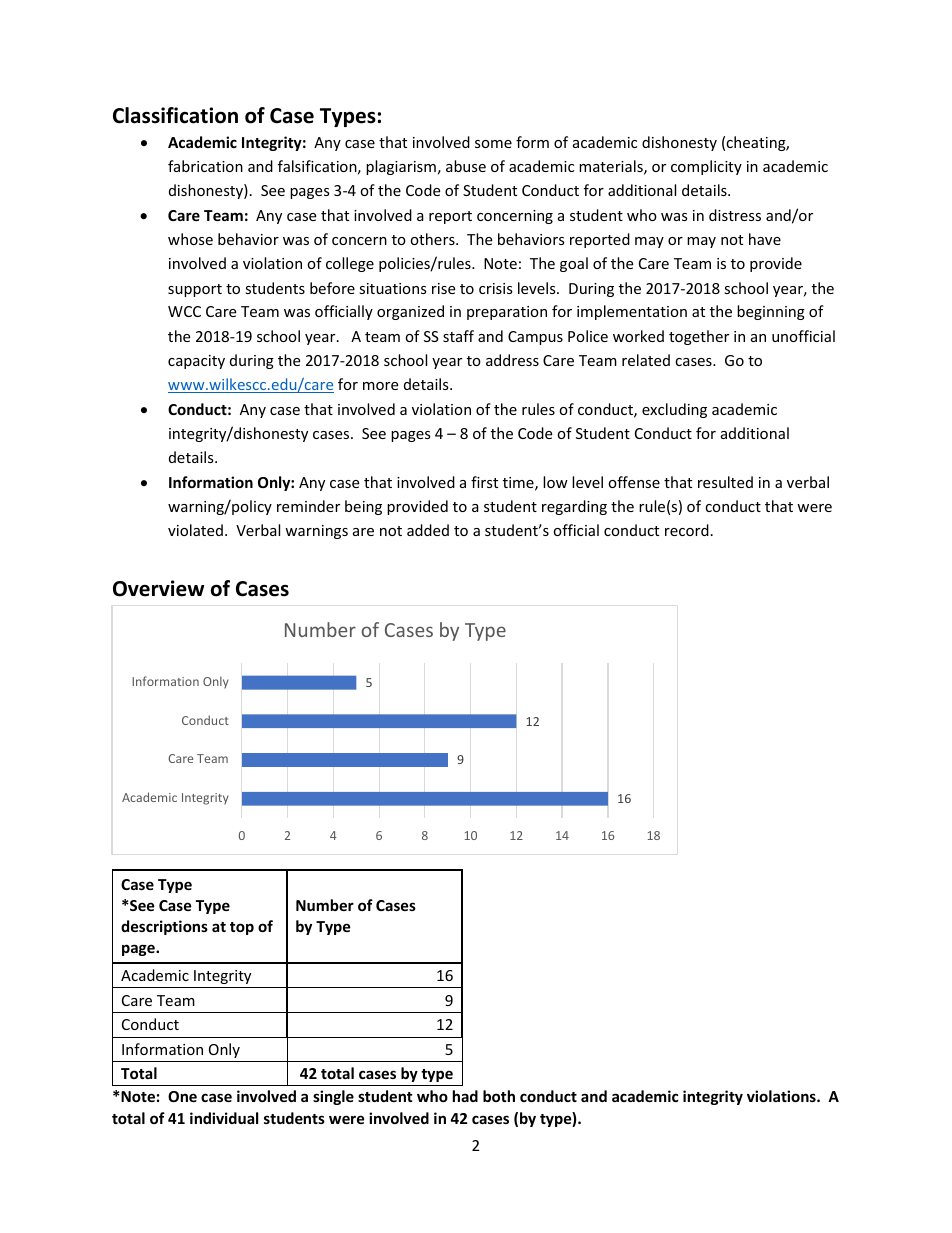 This screenshot has width=952, height=1233. What do you see at coordinates (465, 1096) in the screenshot?
I see `had` at bounding box center [465, 1096].
